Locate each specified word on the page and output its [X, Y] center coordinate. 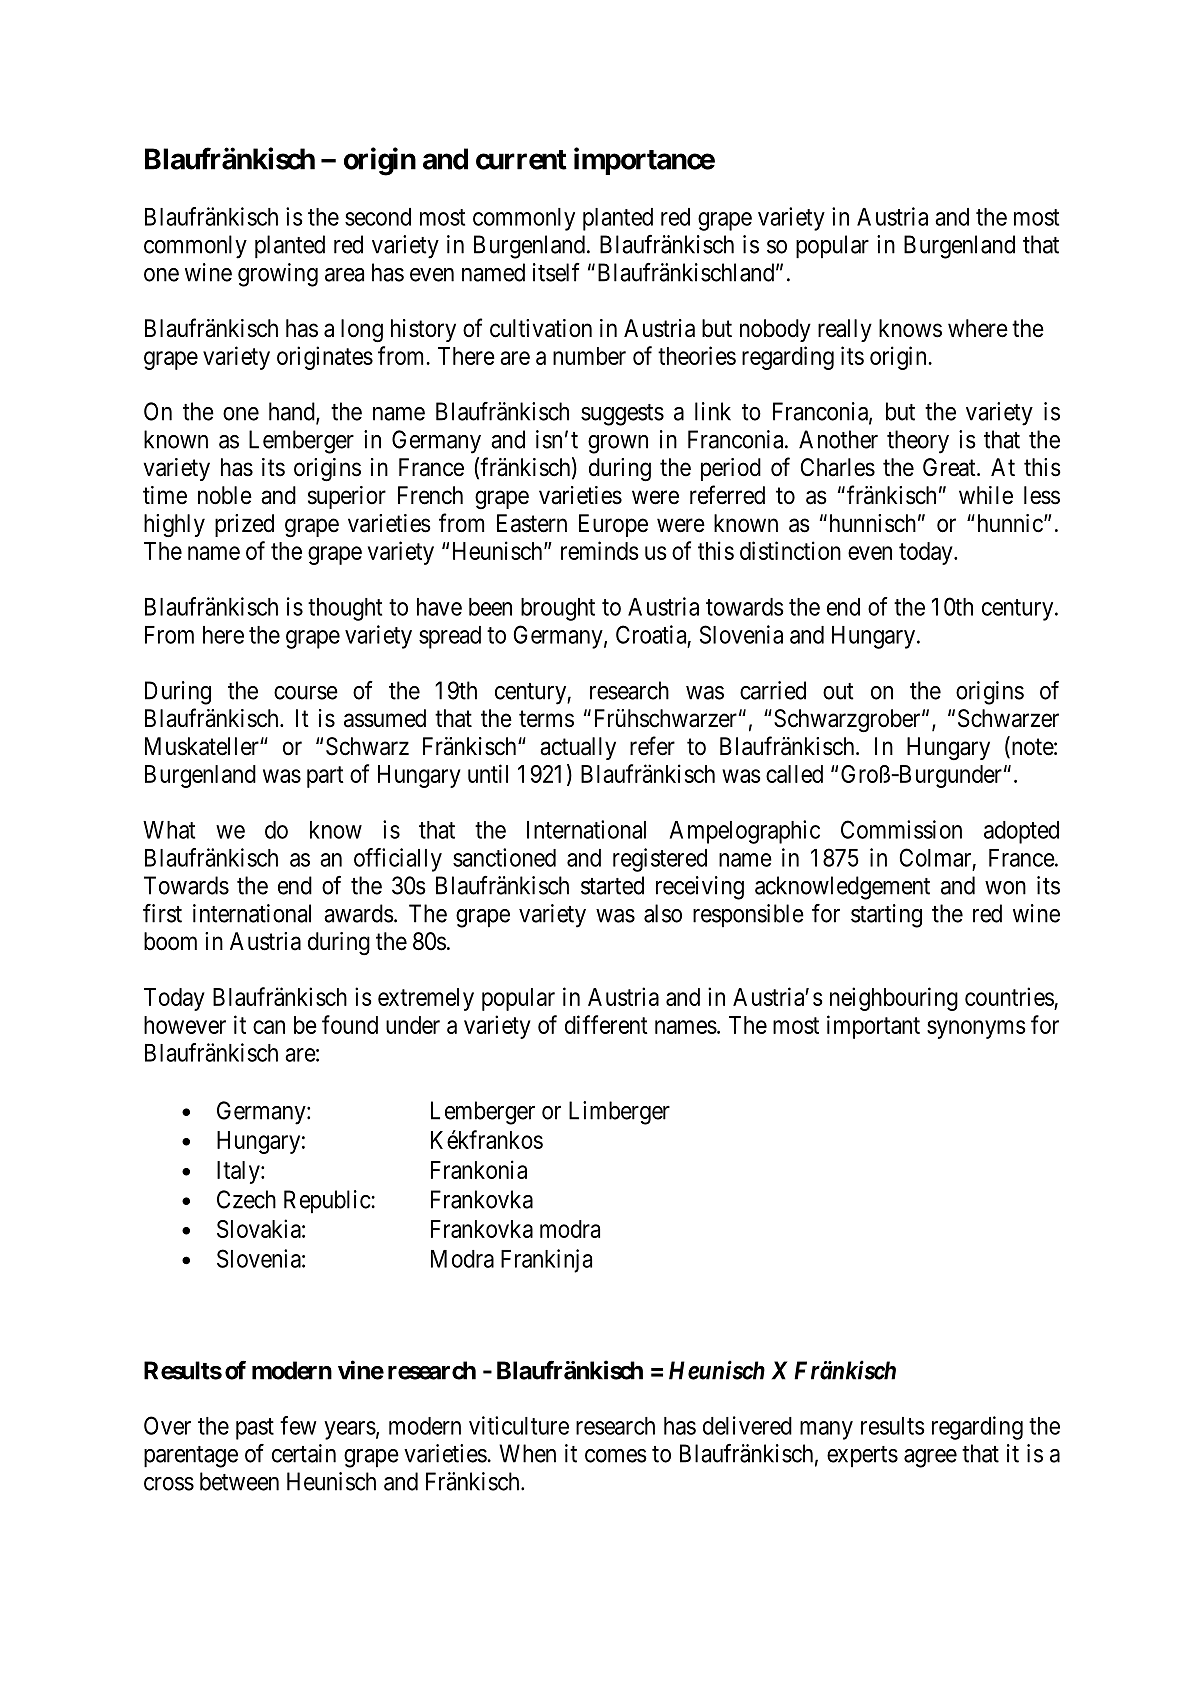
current [521, 160]
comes [616, 1456]
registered [660, 860]
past [255, 1429]
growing [278, 275]
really [845, 330]
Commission [901, 829]
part [325, 777]
